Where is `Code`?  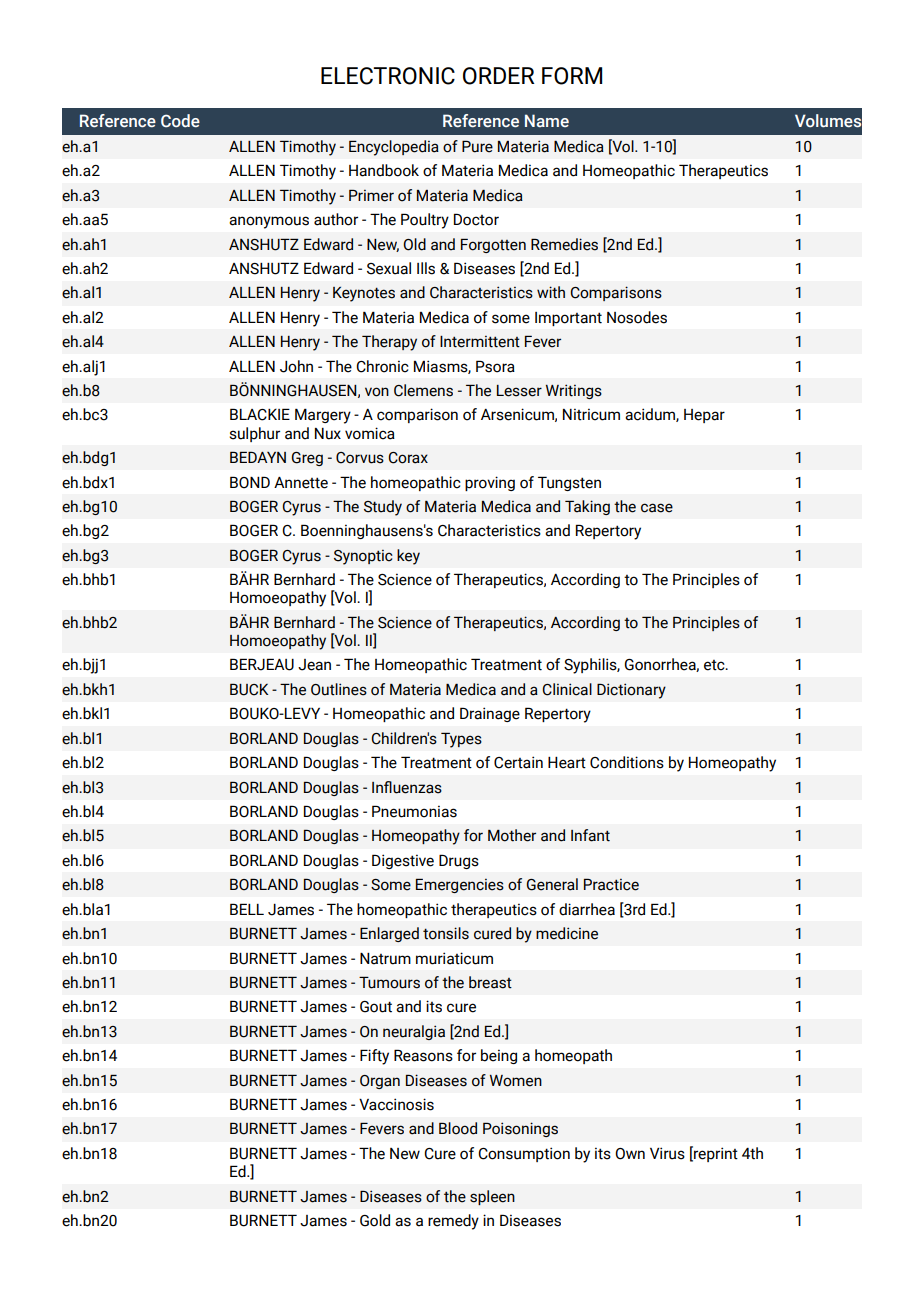 Code is located at coordinates (180, 121).
